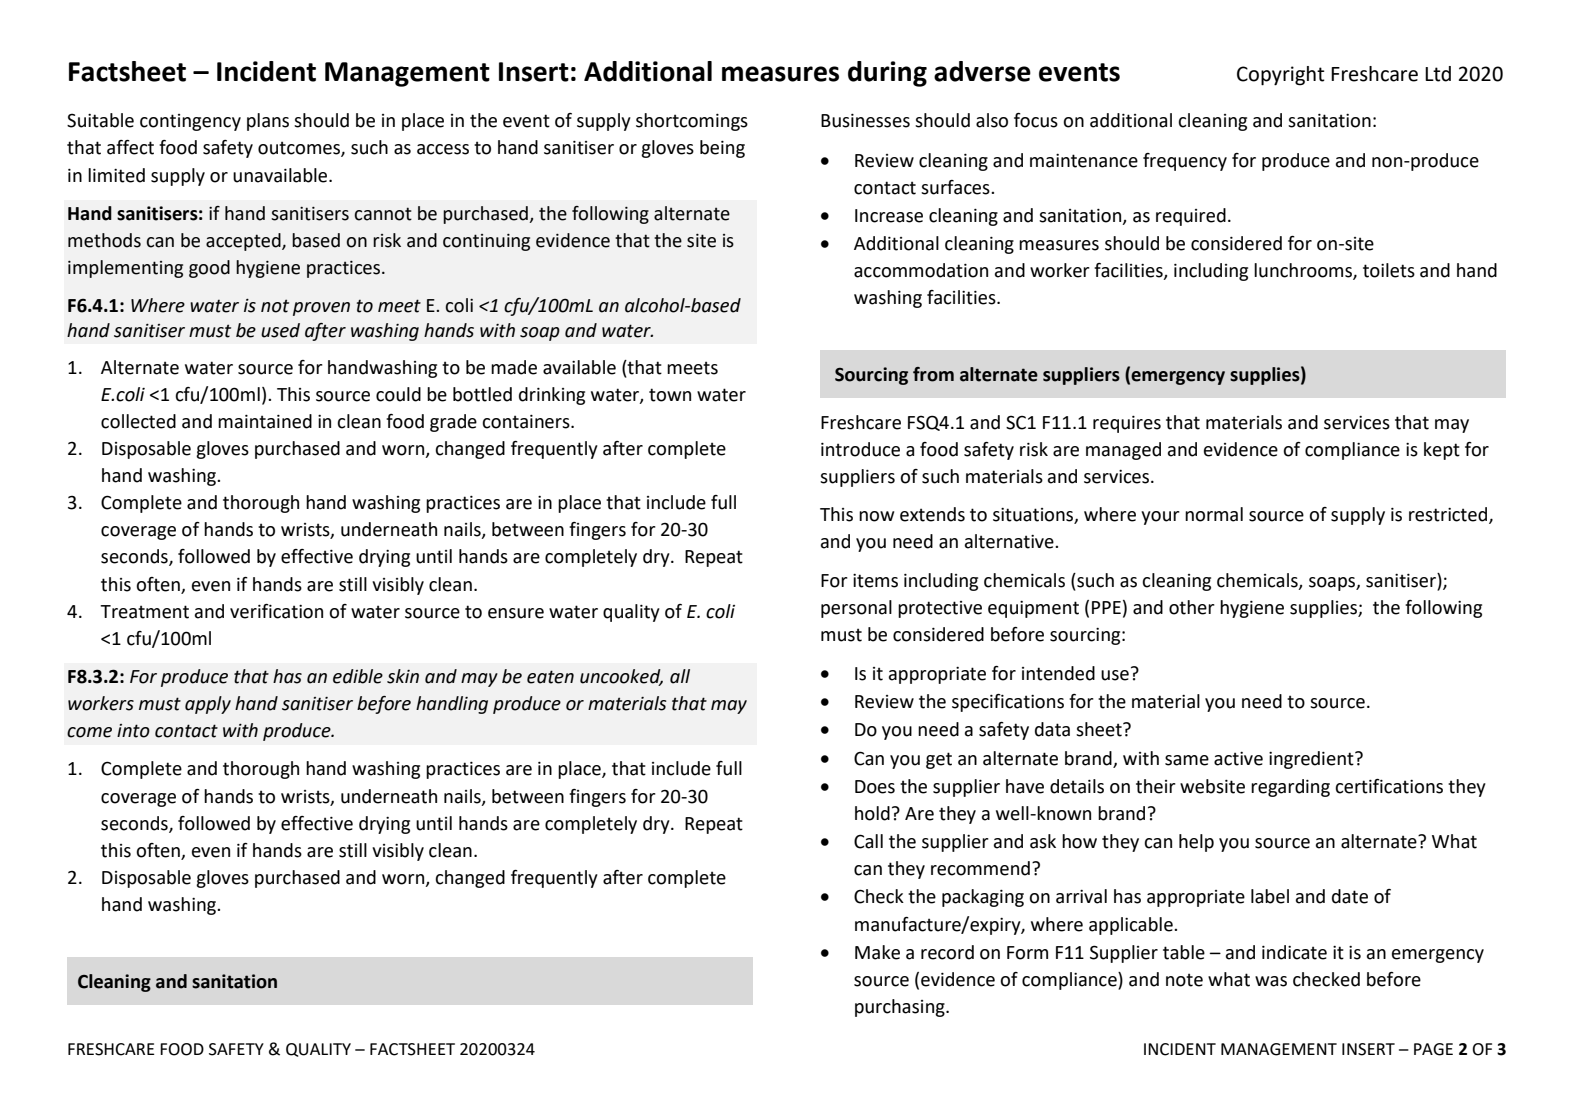 The width and height of the document is (1574, 1113). I want to click on normal, so click(1214, 514).
